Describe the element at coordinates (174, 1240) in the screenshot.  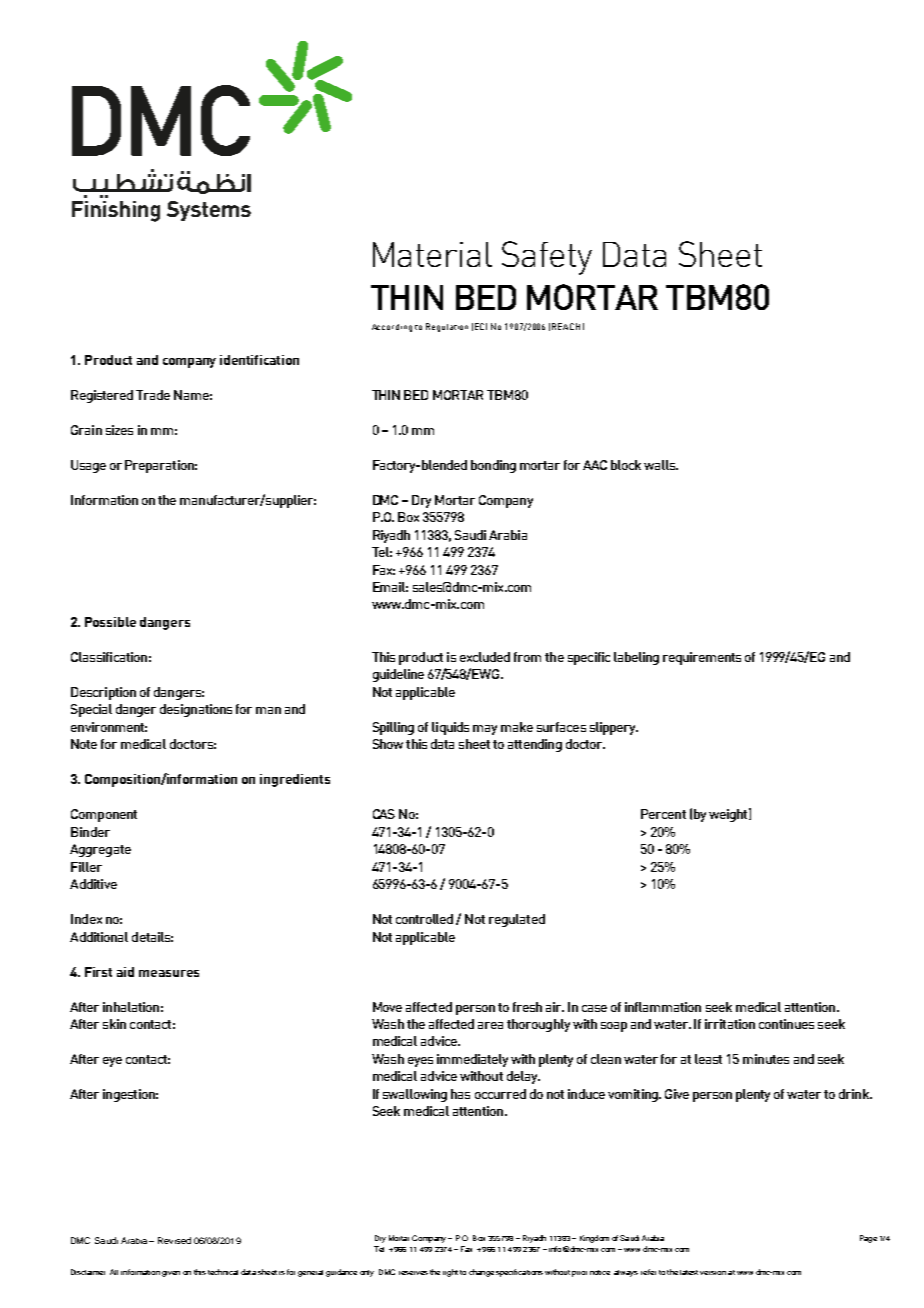
I see `Revised` at that location.
